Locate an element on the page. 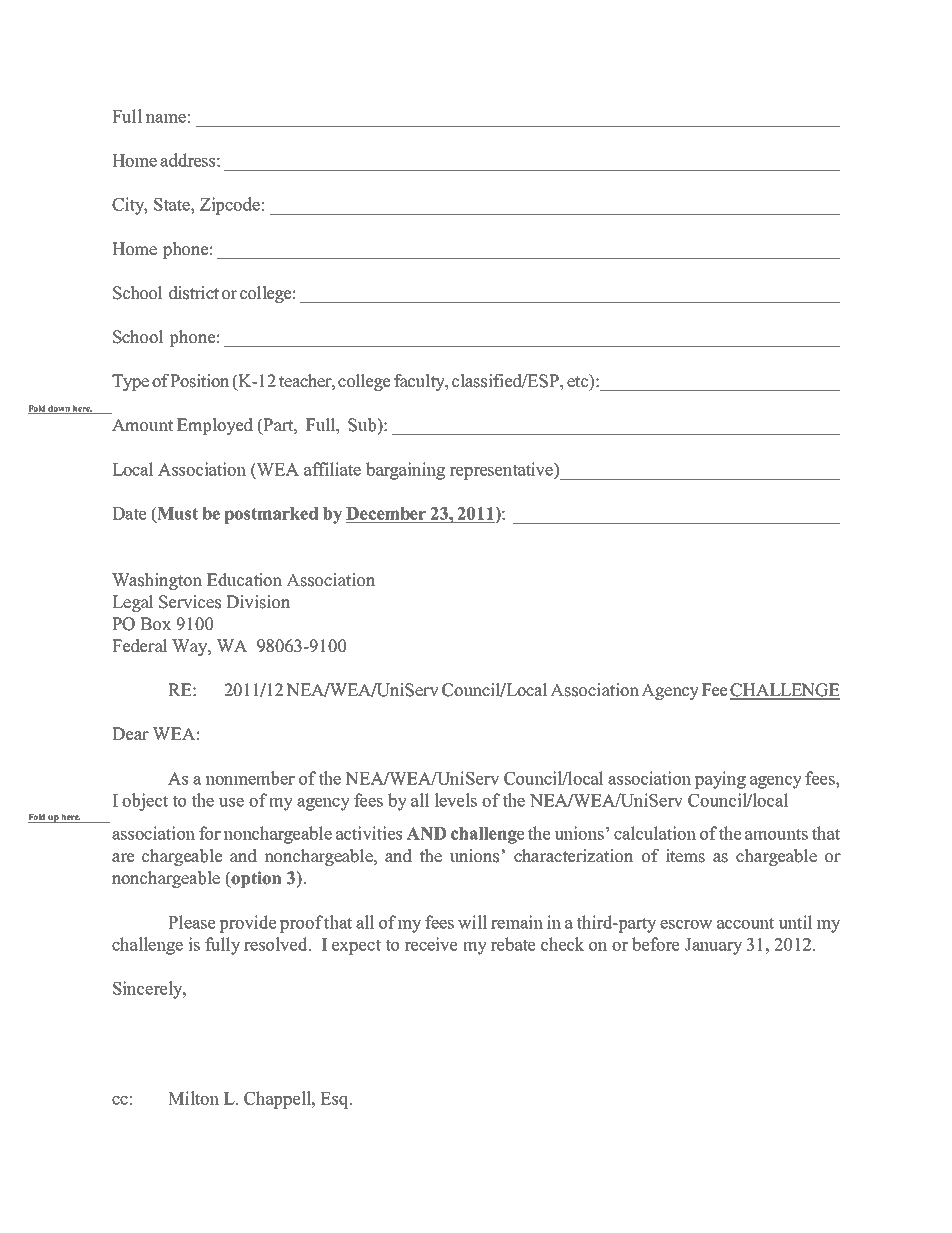 The height and width of the image is (1233, 952). December is located at coordinates (386, 513).
